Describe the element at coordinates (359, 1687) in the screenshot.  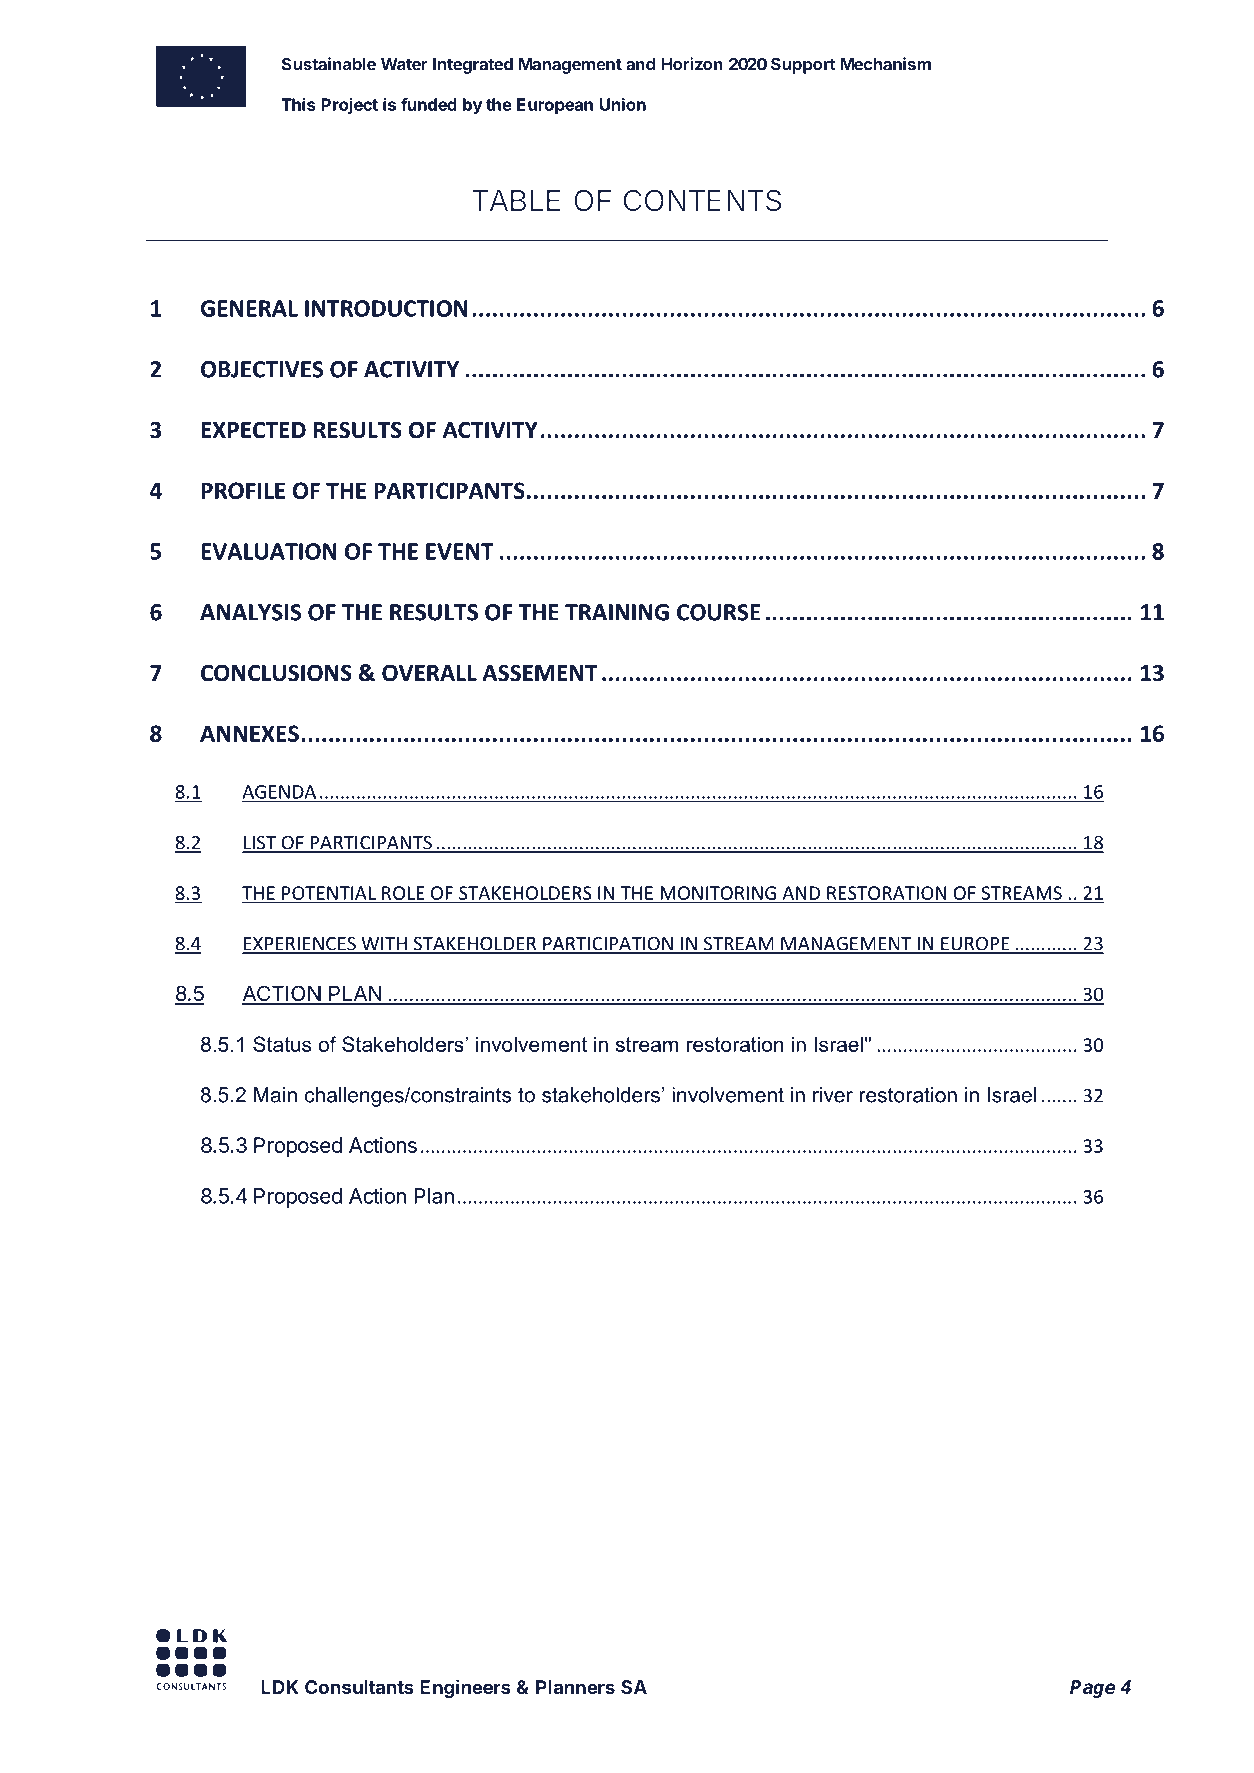
I see `Consultants` at that location.
